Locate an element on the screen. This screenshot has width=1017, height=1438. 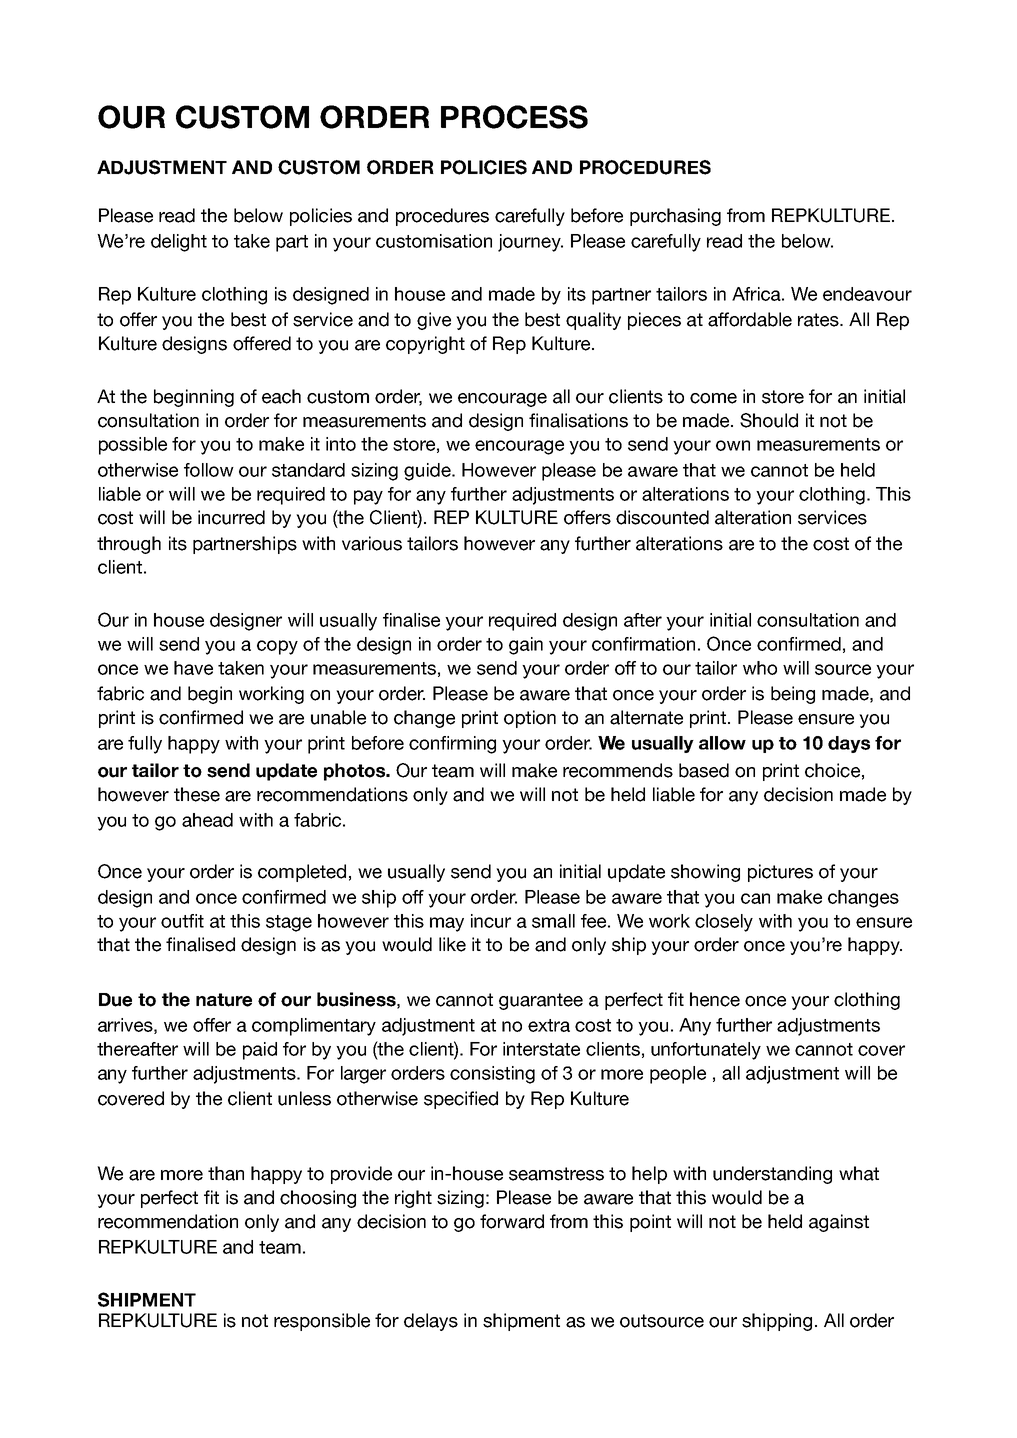
purchasing is located at coordinates (675, 217).
